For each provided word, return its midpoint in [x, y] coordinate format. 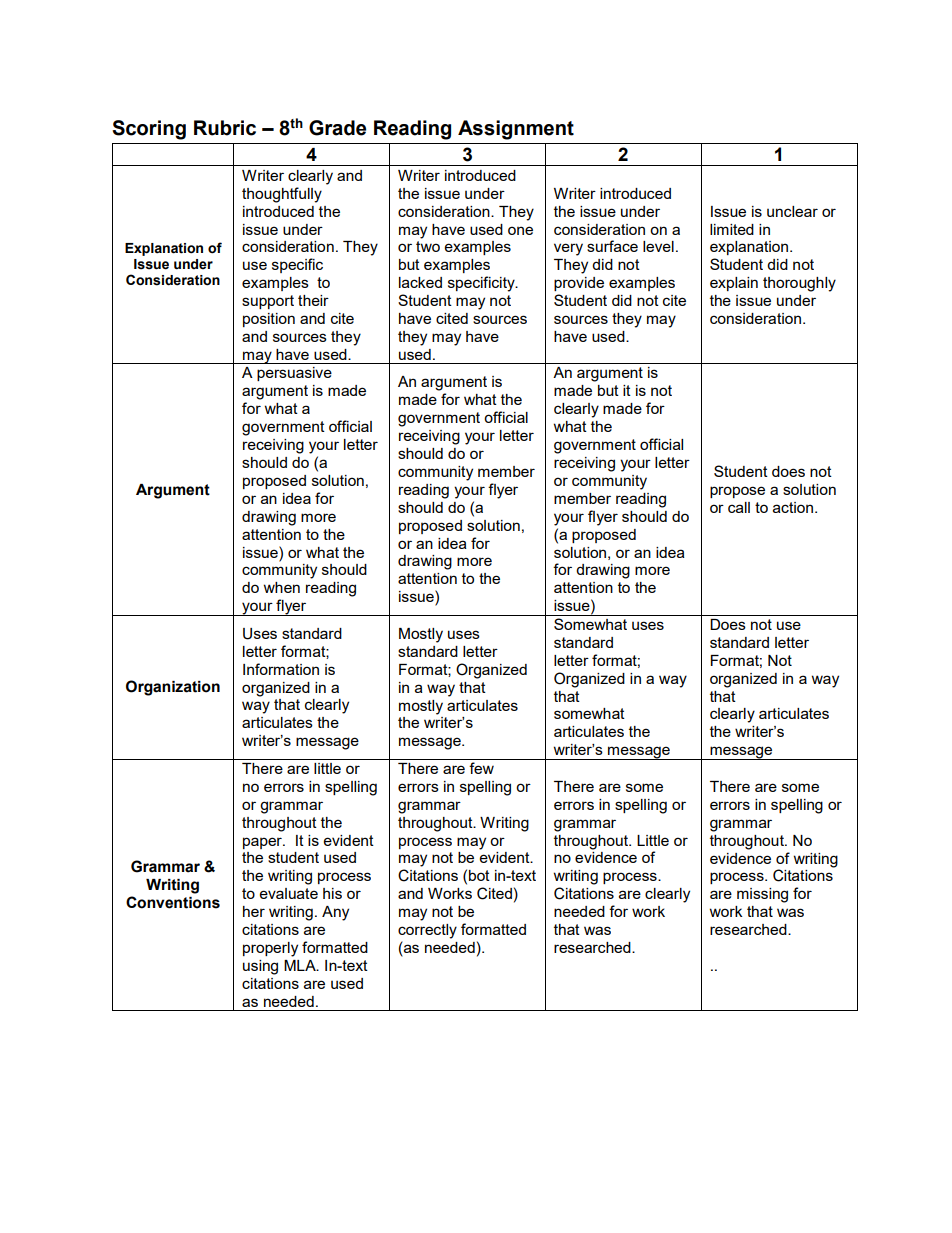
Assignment [516, 130]
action [794, 507]
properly [270, 949]
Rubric [225, 128]
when [282, 587]
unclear [792, 211]
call [739, 507]
